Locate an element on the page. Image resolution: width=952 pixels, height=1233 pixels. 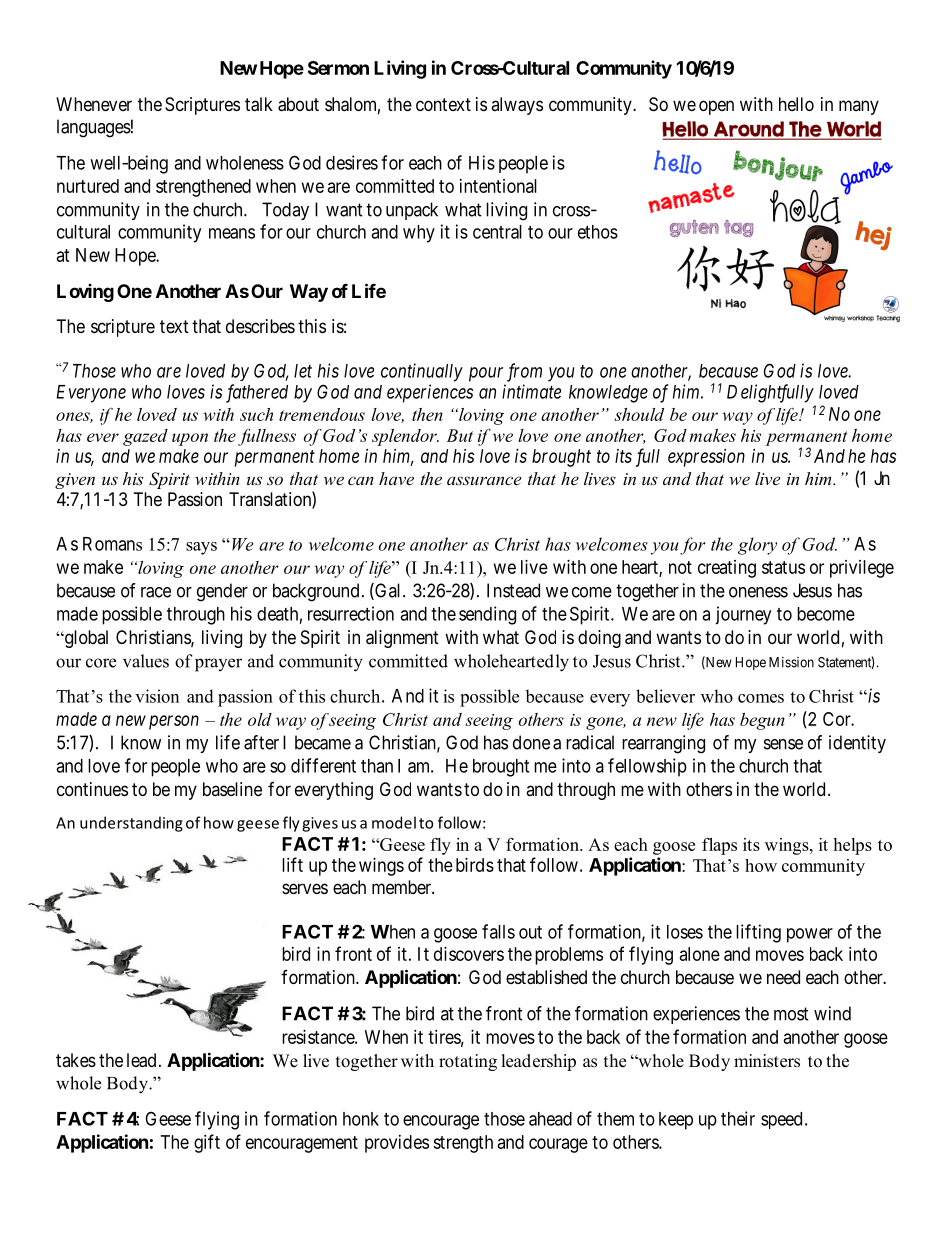
sending is located at coordinates (487, 615).
